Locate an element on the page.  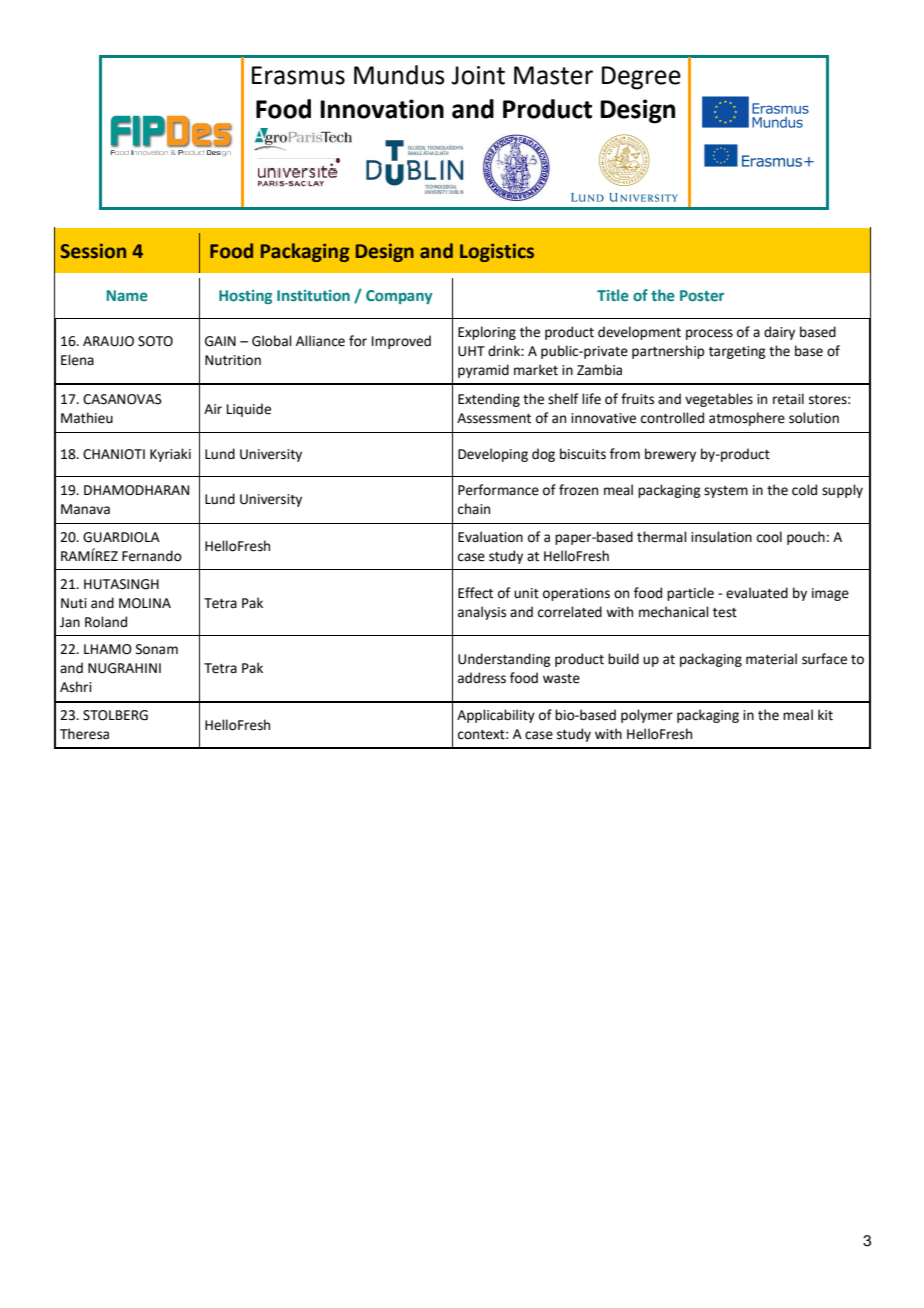
Joint is located at coordinates (478, 75).
